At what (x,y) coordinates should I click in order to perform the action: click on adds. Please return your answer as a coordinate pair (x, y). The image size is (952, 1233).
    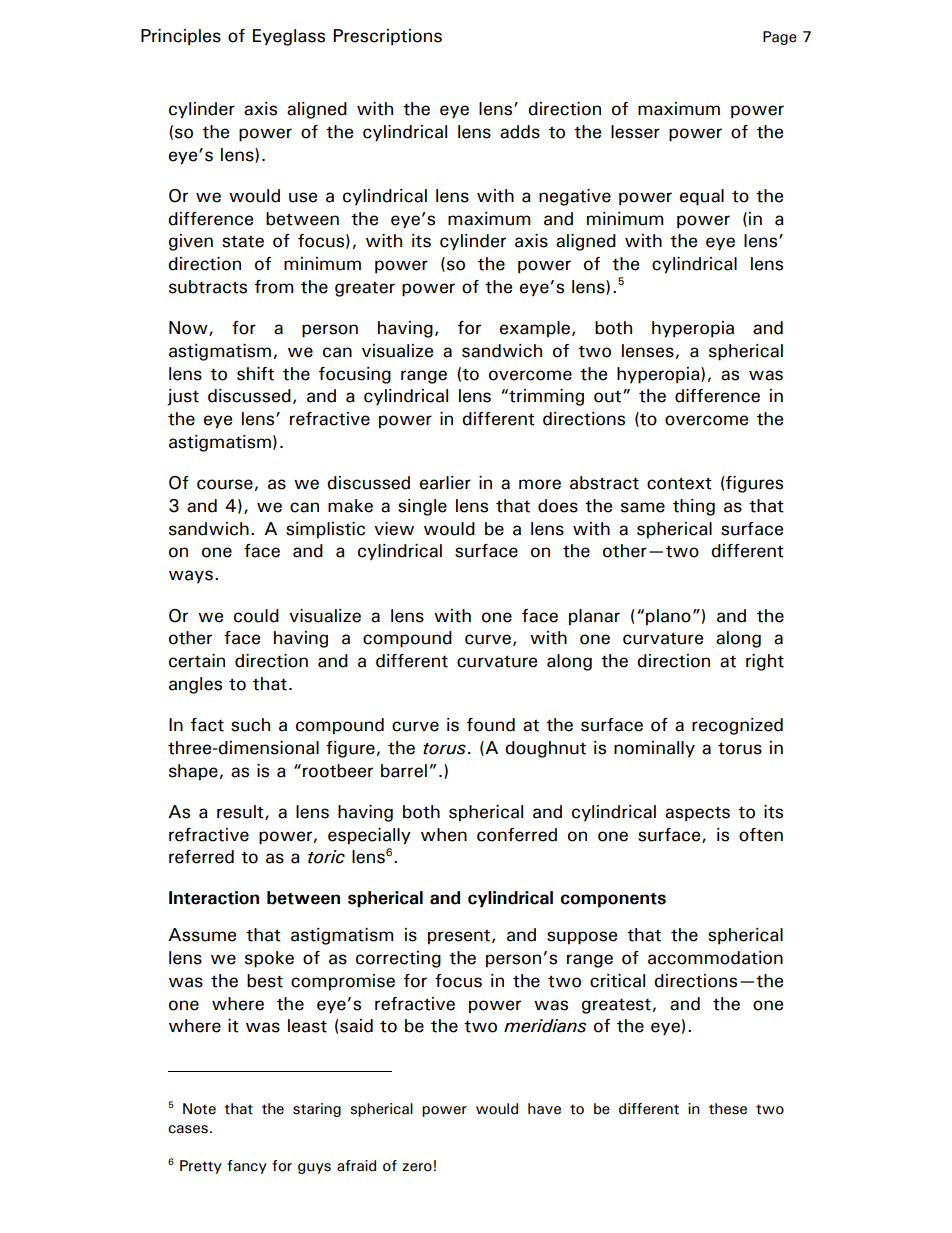
    Looking at the image, I should click on (520, 132).
